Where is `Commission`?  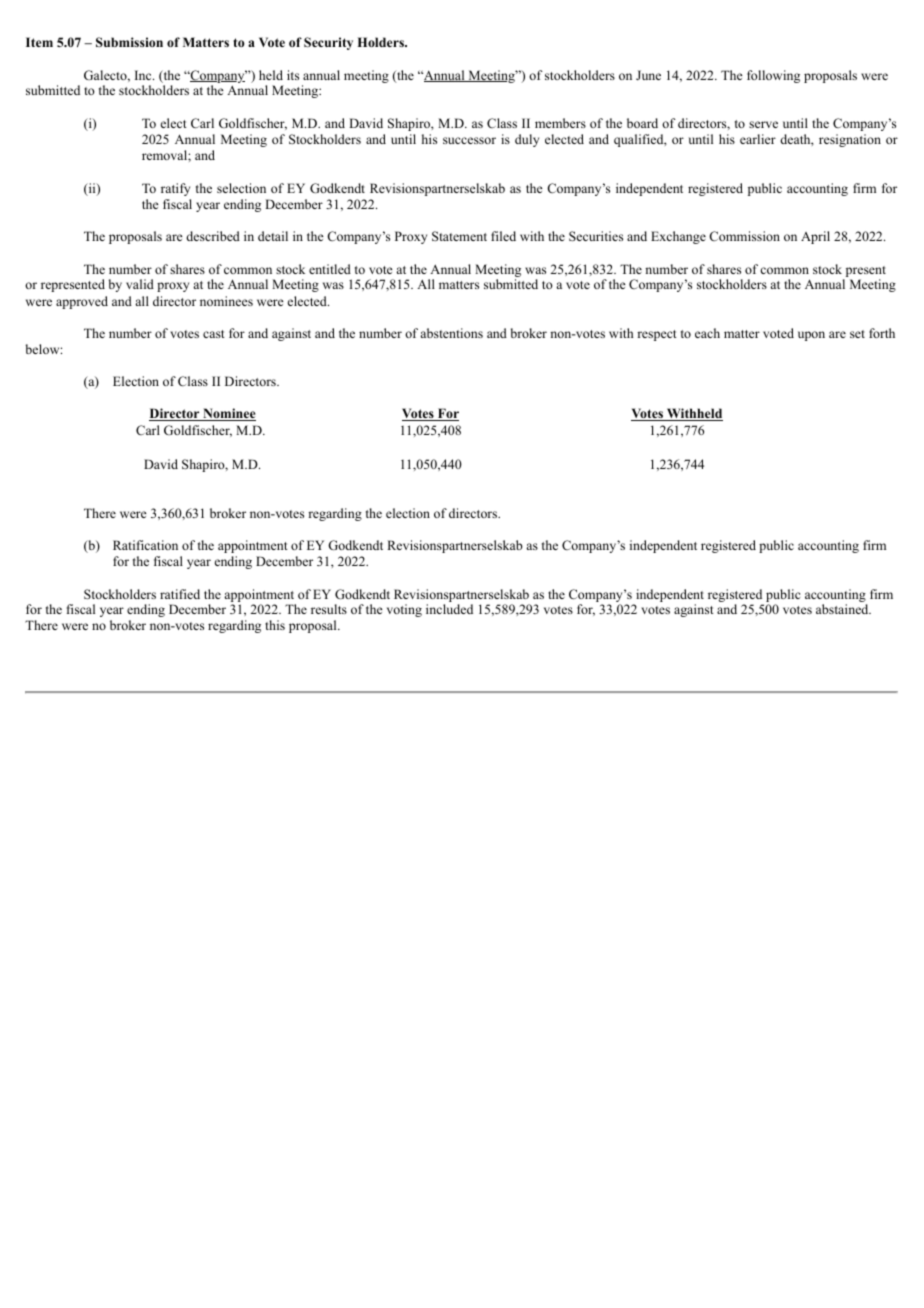 Commission is located at coordinates (744, 236).
